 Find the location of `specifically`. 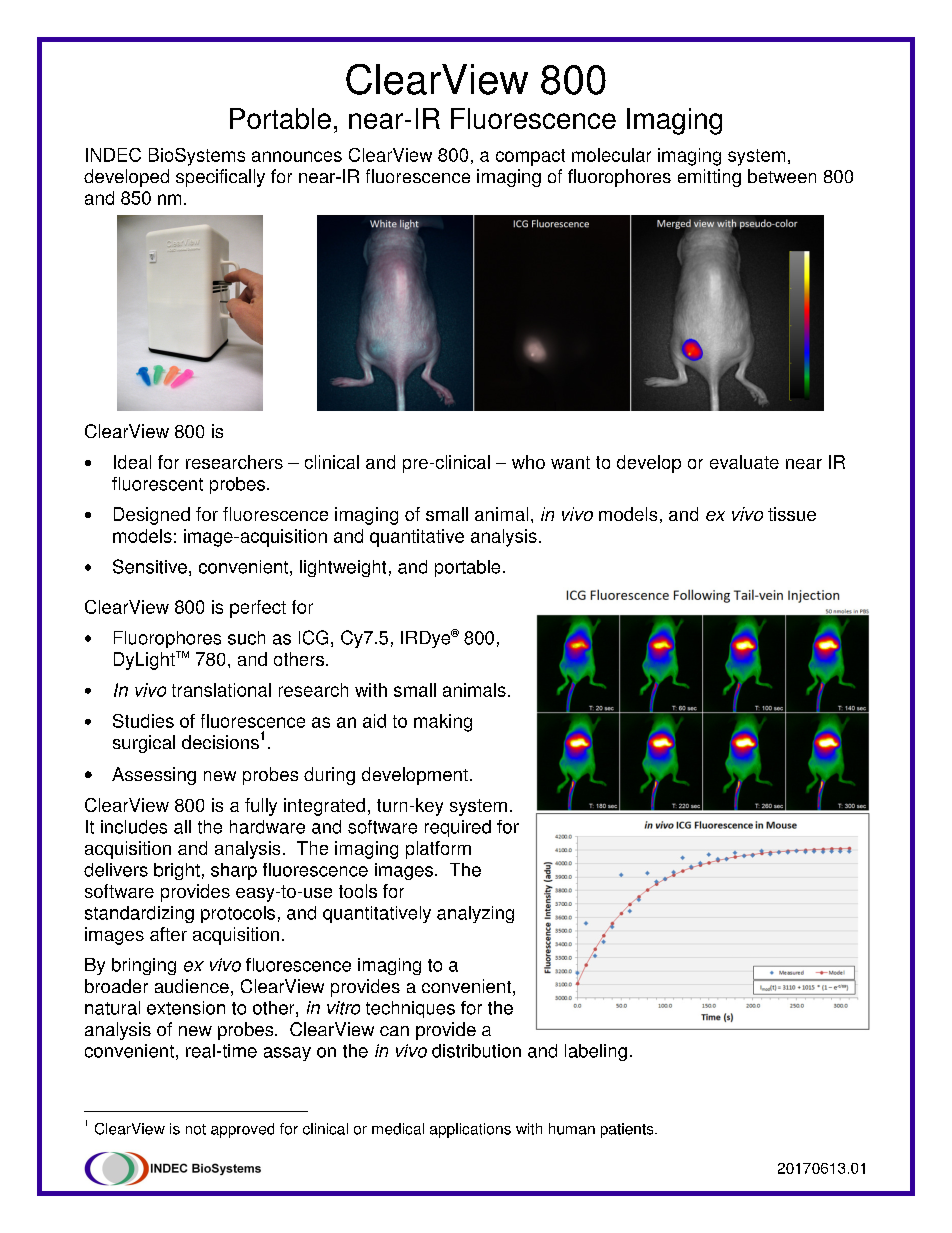

specifically is located at coordinates (220, 178).
